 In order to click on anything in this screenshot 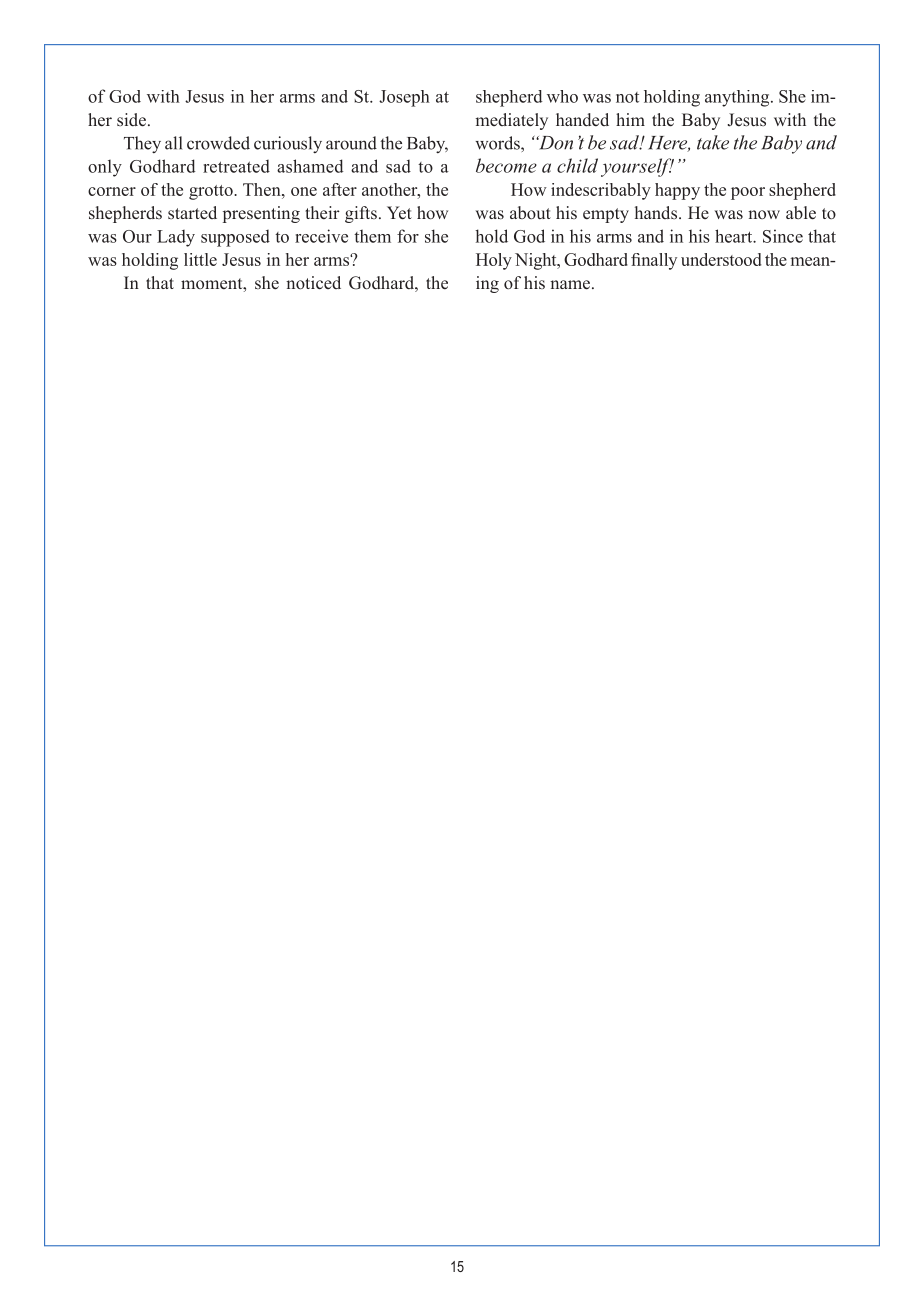, I will do `click(738, 98)`.
